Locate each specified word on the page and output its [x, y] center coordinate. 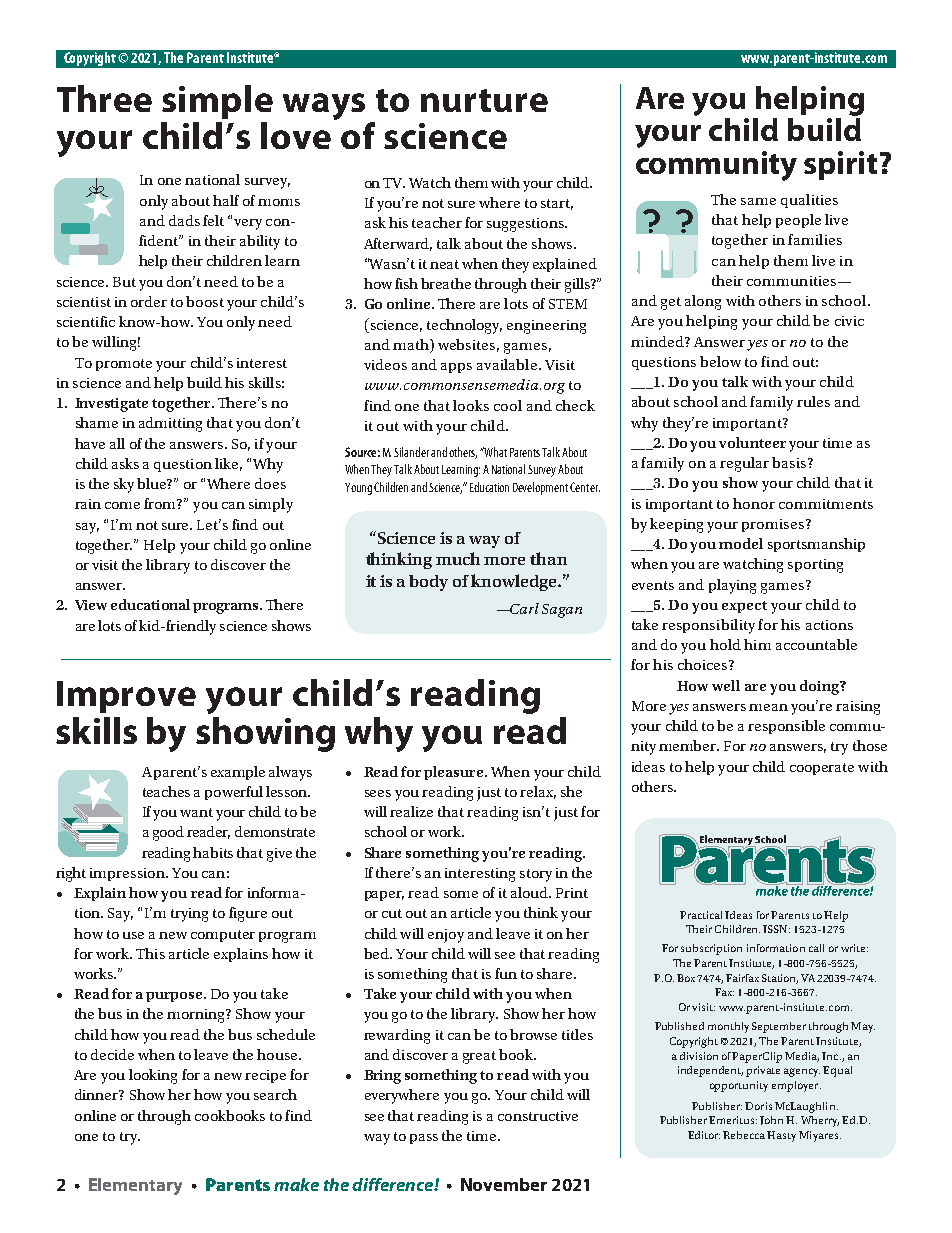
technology [464, 326]
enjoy [446, 936]
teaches [166, 791]
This [150, 953]
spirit [840, 165]
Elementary [135, 1186]
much [458, 558]
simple [217, 102]
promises [774, 525]
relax [538, 792]
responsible [786, 727]
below [720, 361]
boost [205, 301]
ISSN [776, 929]
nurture [484, 100]
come [122, 505]
